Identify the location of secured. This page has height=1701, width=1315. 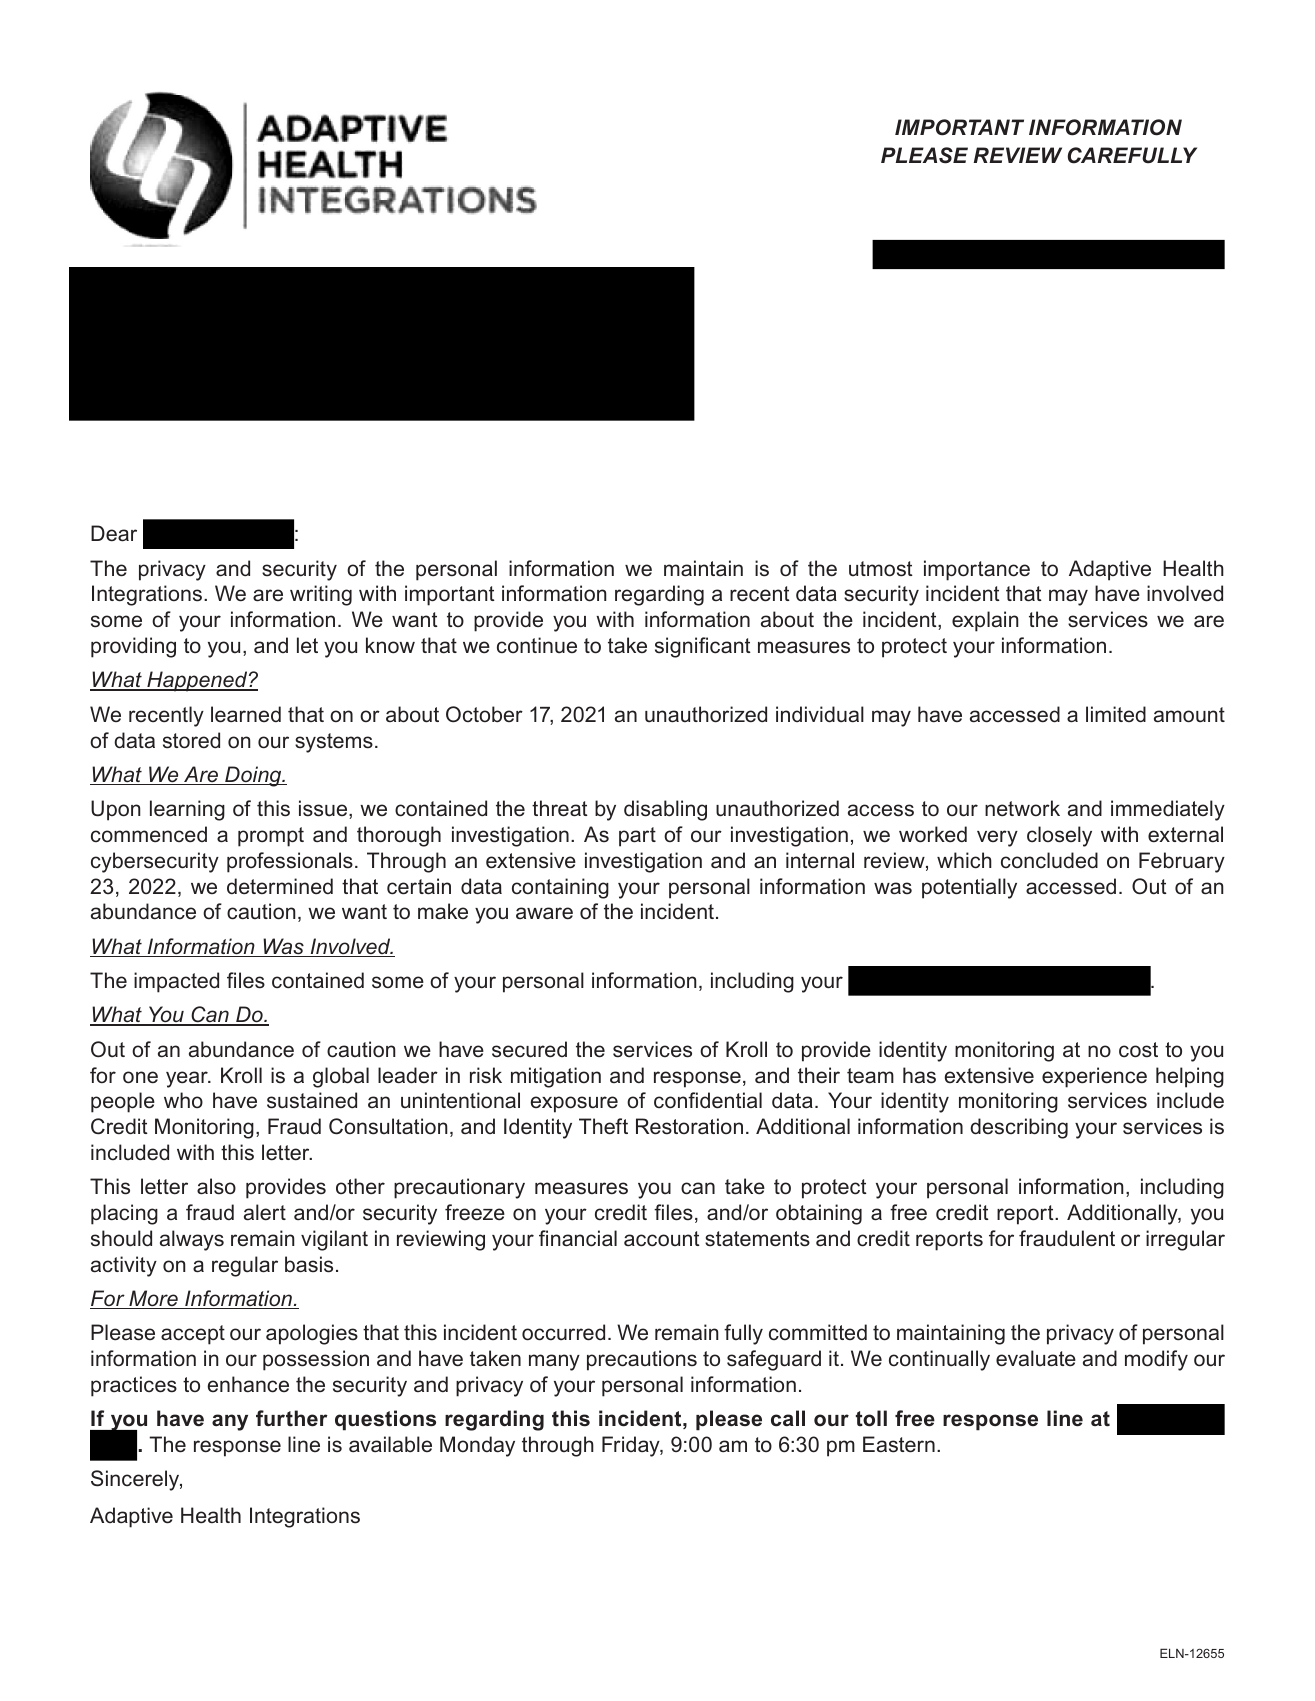
(529, 1049).
